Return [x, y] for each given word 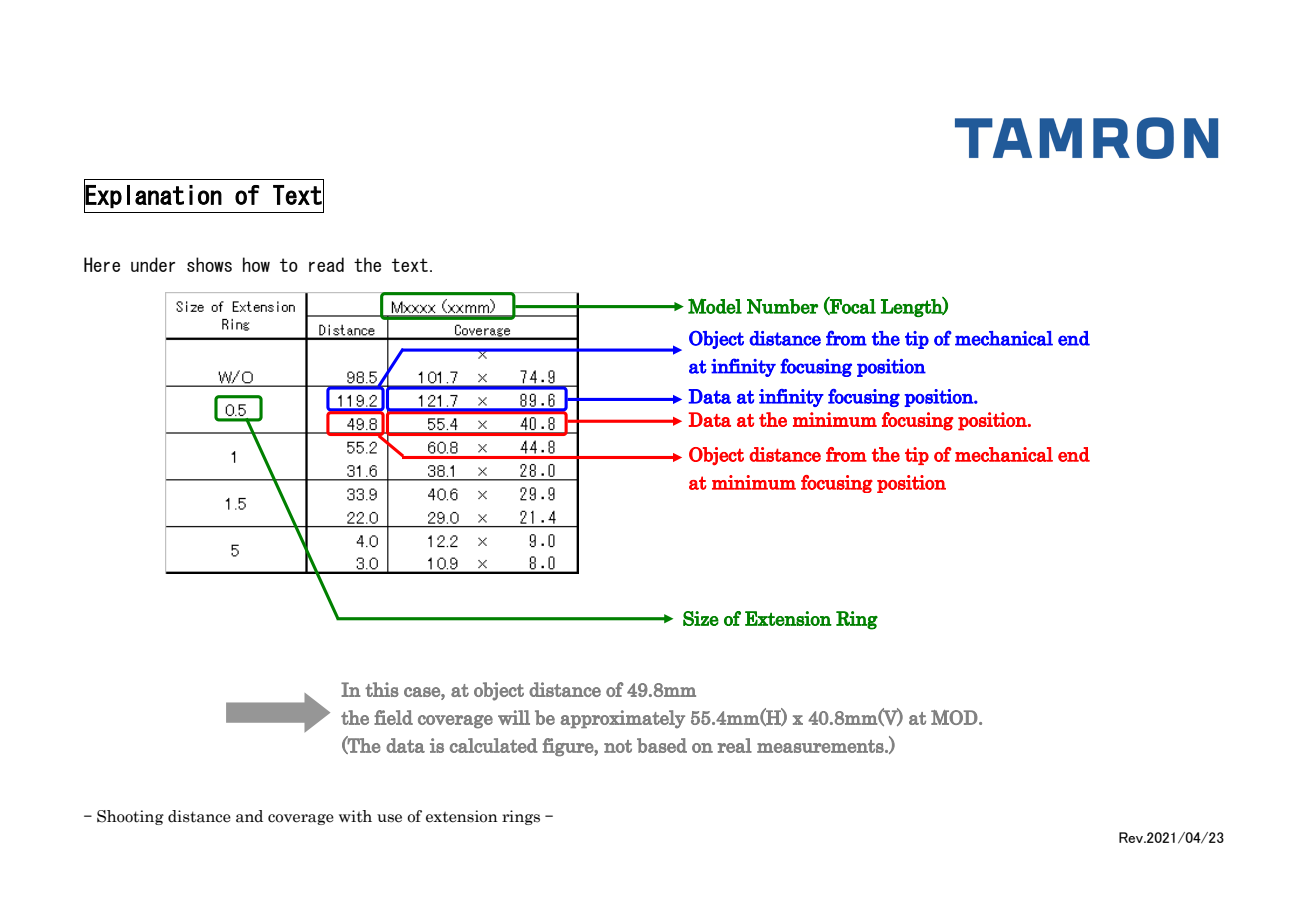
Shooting [130, 817]
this [382, 689]
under [153, 264]
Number [782, 306]
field [393, 717]
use [389, 818]
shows [209, 264]
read [326, 264]
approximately [622, 719]
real [735, 745]
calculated [494, 745]
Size [701, 618]
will [514, 717]
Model [715, 306]
